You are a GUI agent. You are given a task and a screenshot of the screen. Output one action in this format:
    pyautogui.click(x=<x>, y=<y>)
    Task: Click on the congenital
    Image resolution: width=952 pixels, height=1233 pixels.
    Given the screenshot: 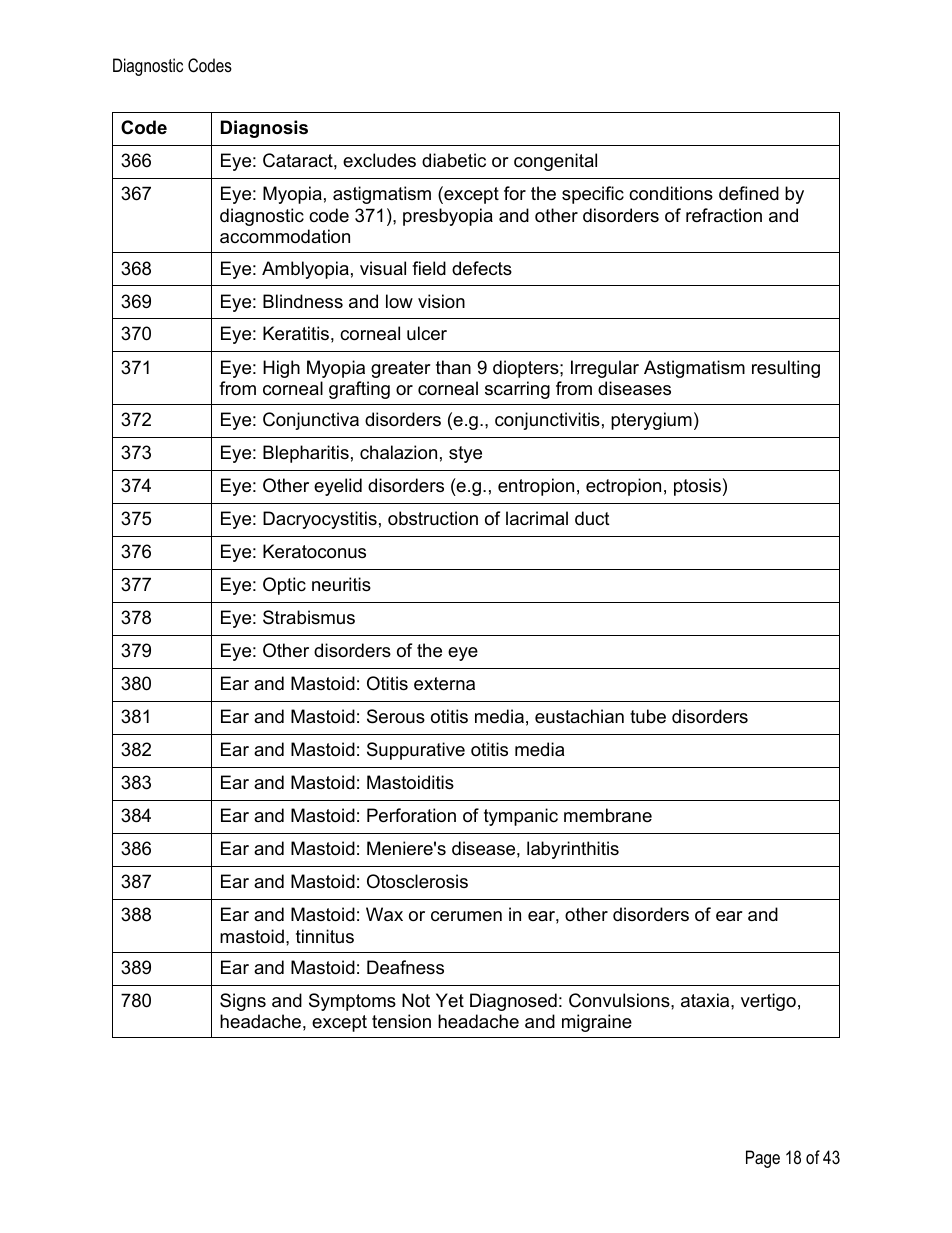 What is the action you would take?
    pyautogui.click(x=555, y=162)
